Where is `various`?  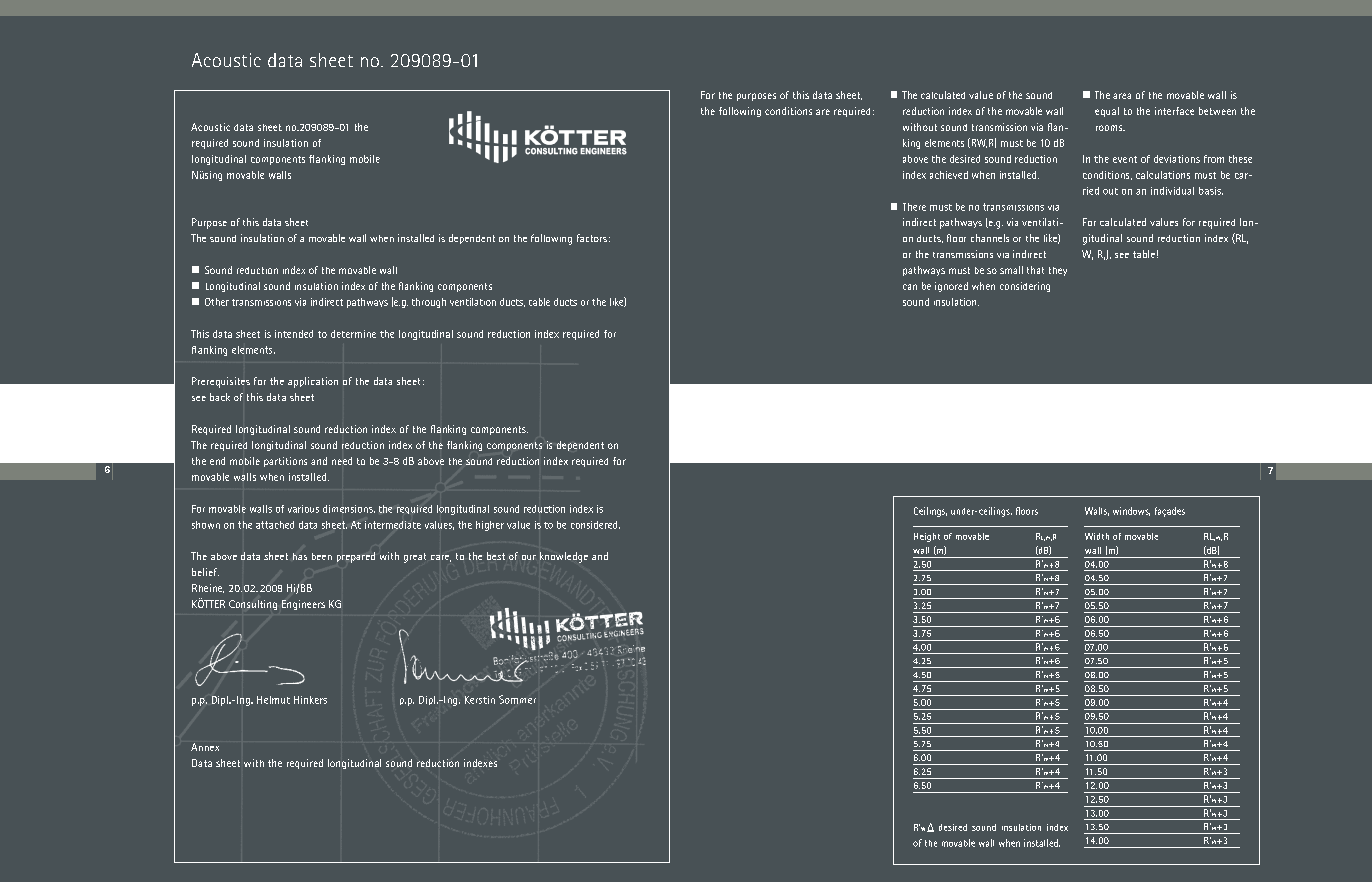 various is located at coordinates (303, 509).
